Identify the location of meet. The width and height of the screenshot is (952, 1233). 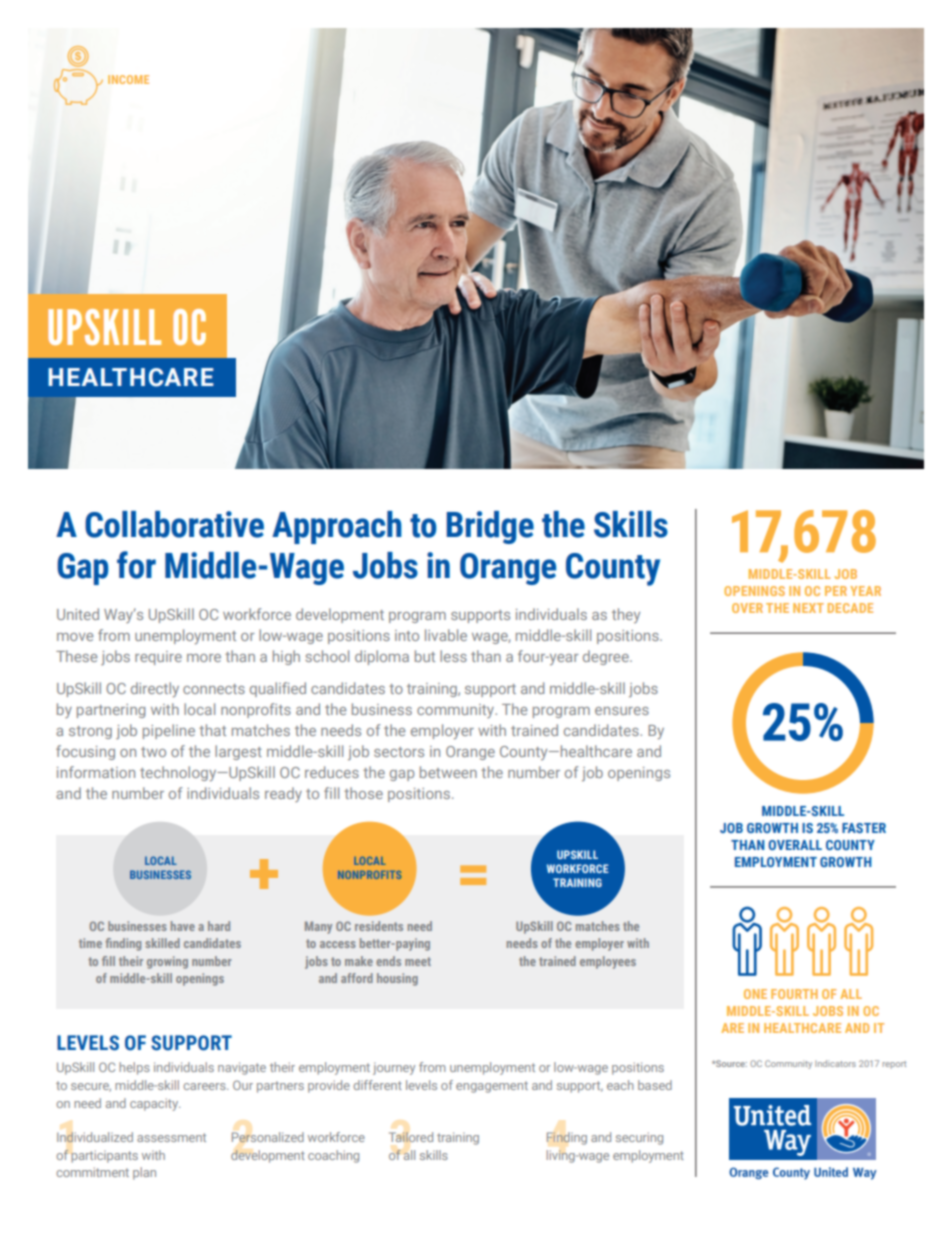
(418, 961).
